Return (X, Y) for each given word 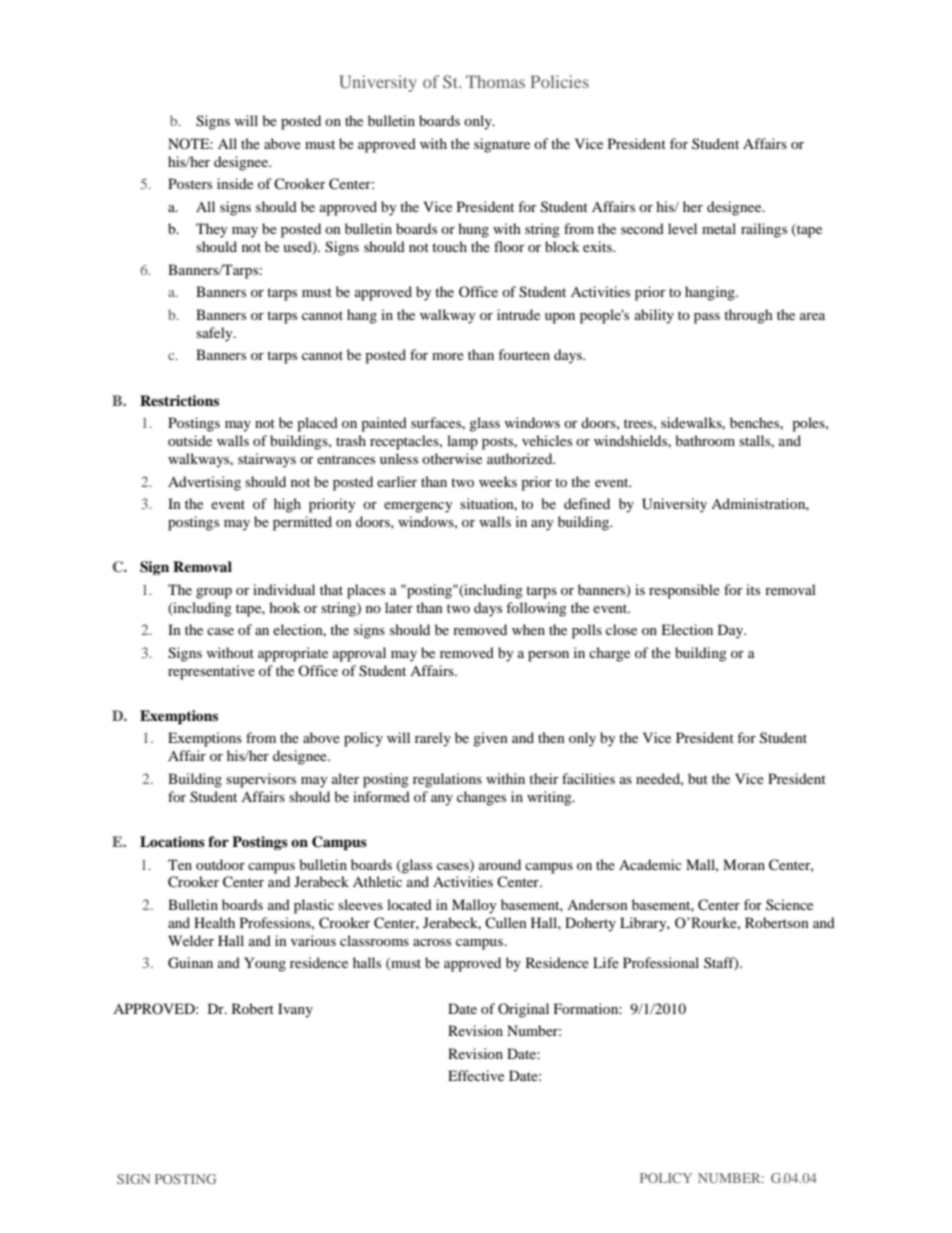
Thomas (495, 81)
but (698, 778)
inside (235, 183)
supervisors (261, 780)
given (490, 739)
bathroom (705, 440)
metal (719, 228)
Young (265, 964)
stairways (267, 460)
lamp (462, 442)
